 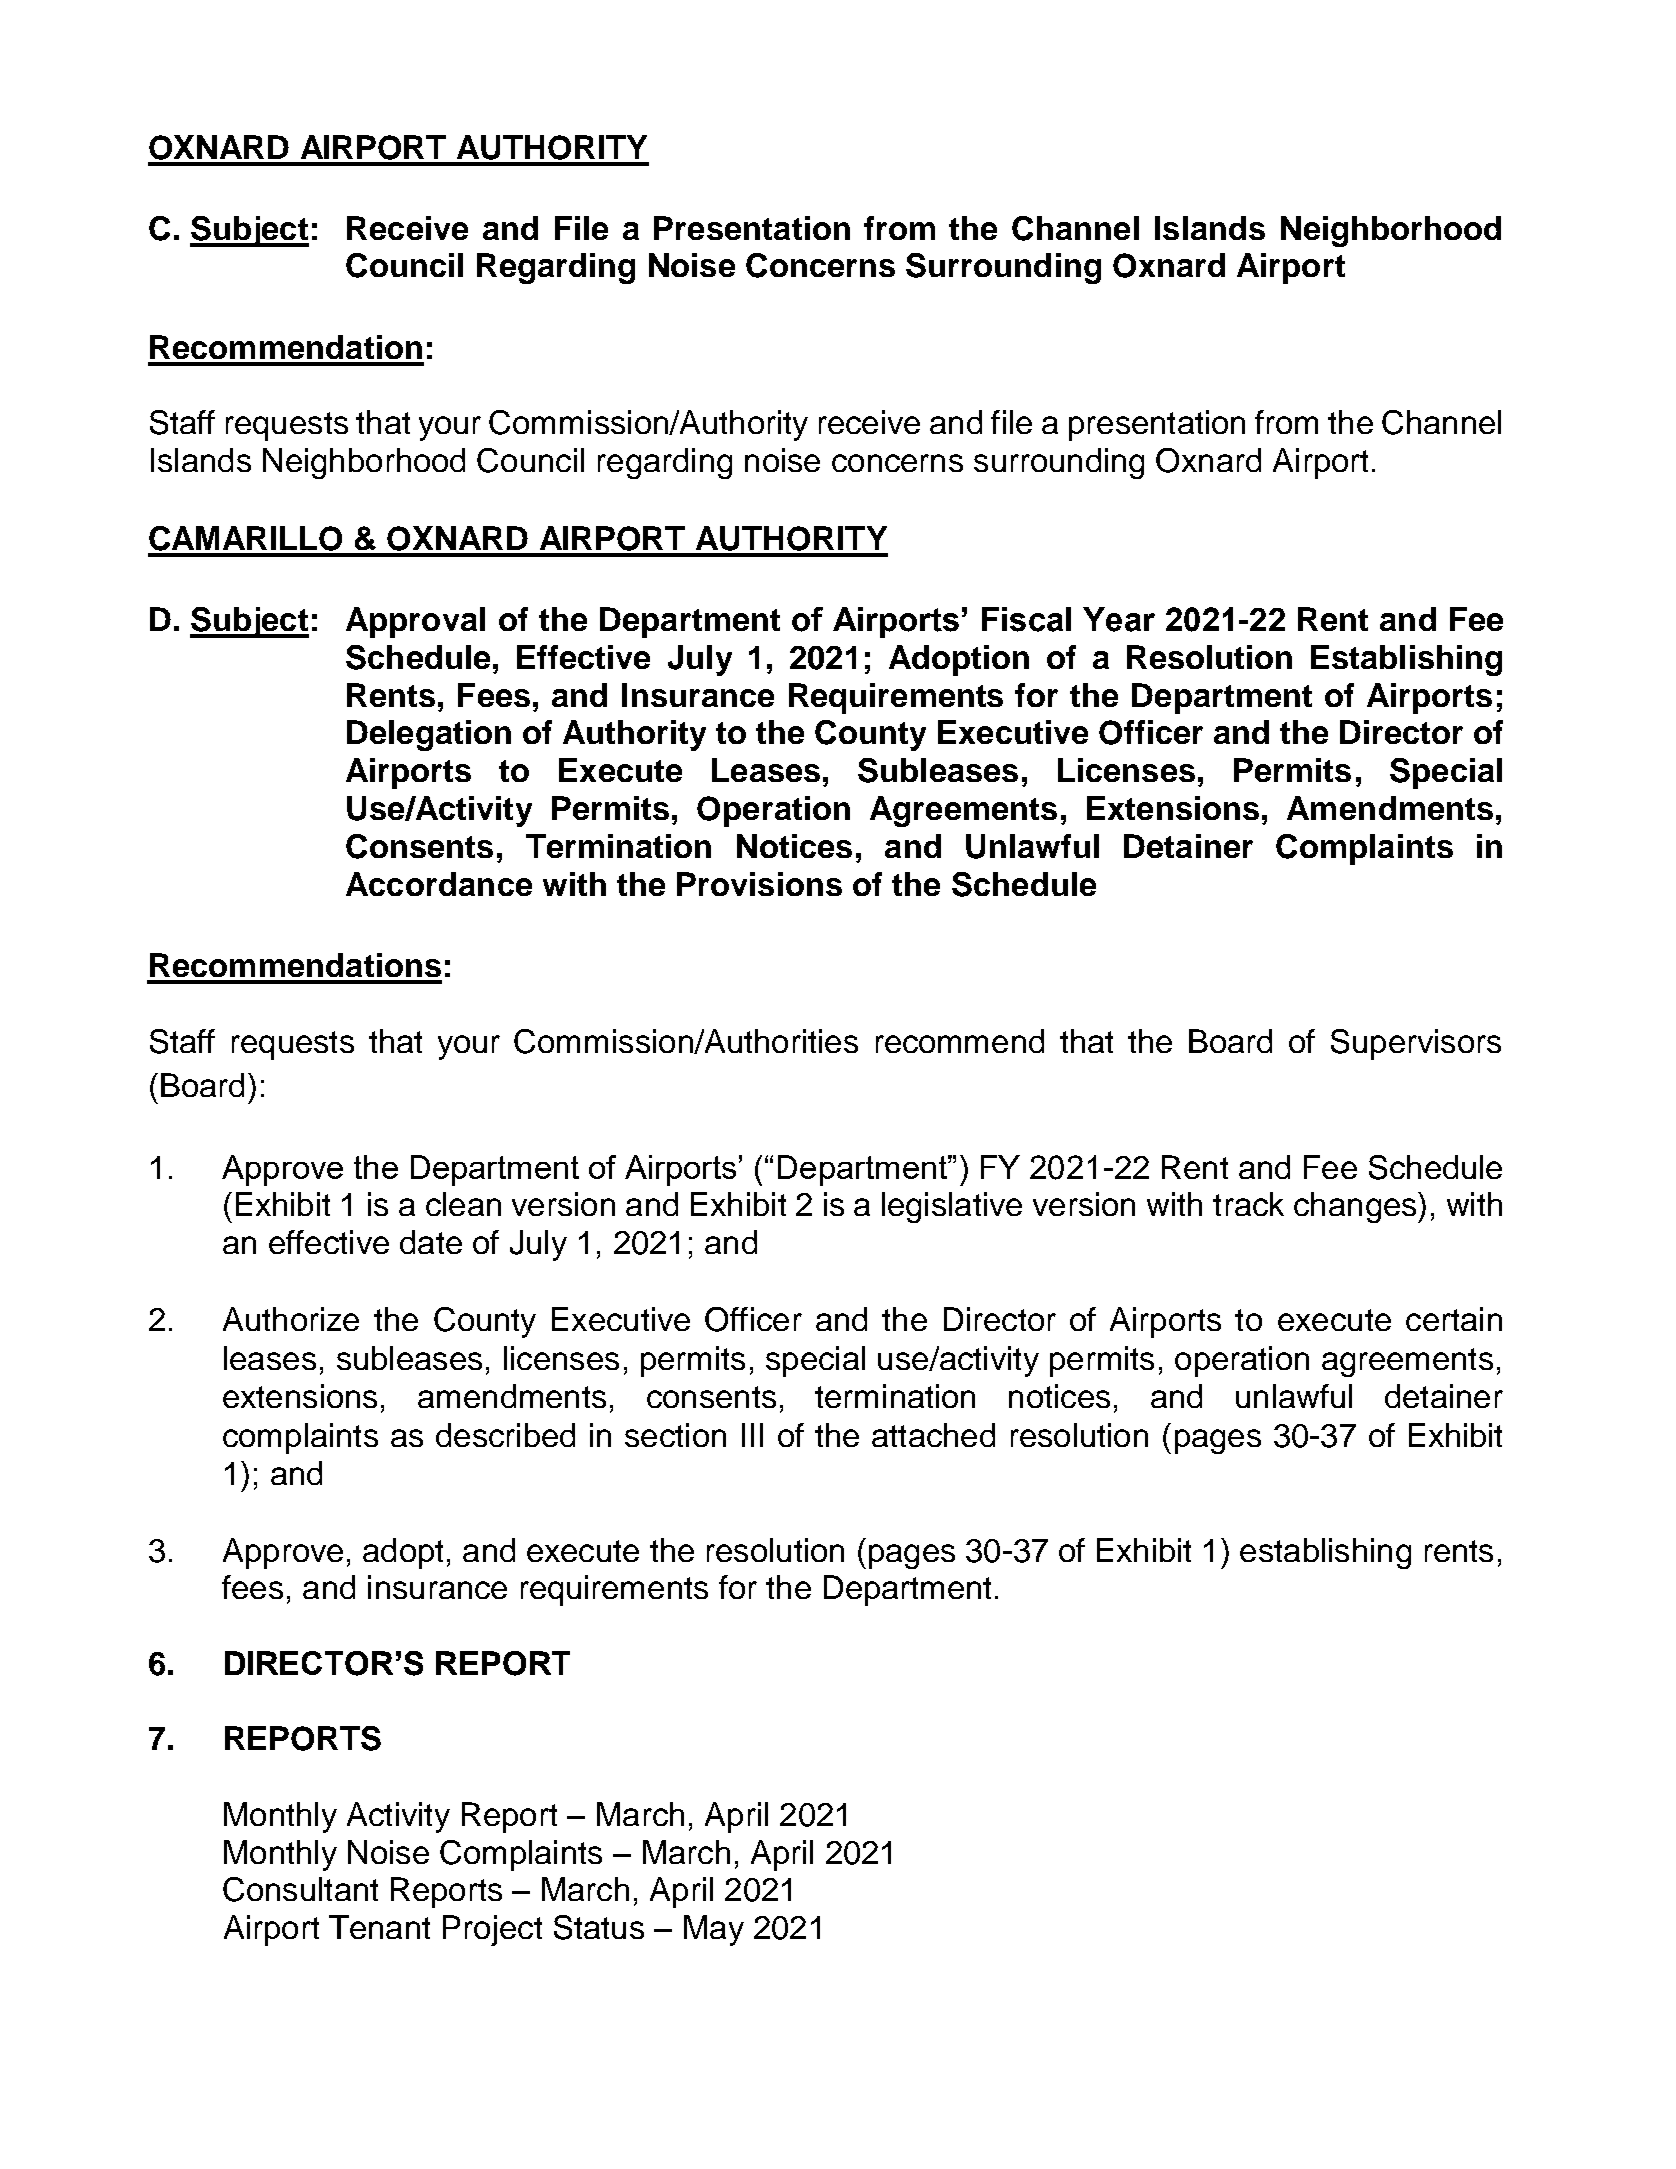 What do you see at coordinates (379, 1927) in the screenshot?
I see `Tenant` at bounding box center [379, 1927].
